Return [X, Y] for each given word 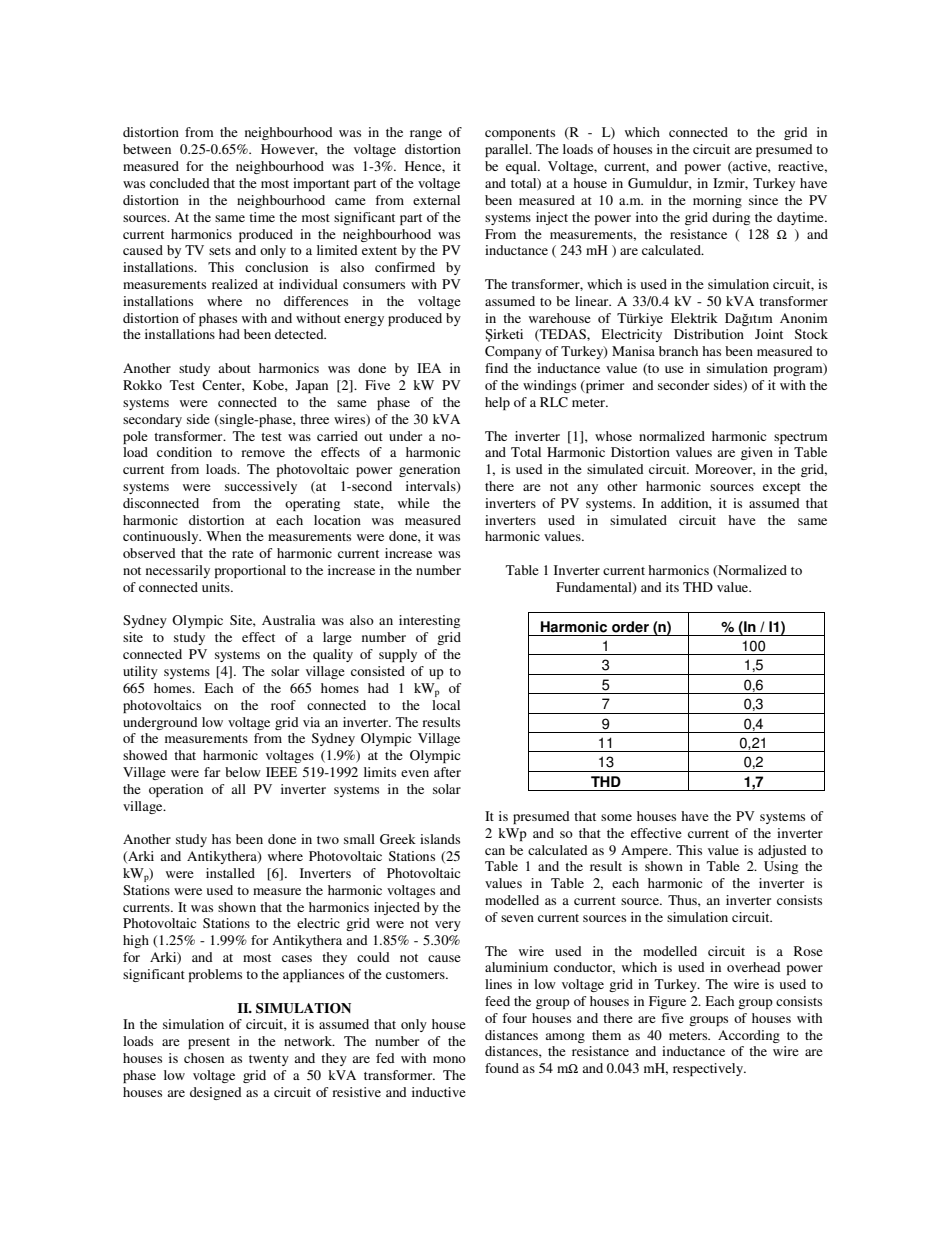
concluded [180, 183]
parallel [508, 150]
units [217, 587]
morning [717, 201]
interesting [429, 621]
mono [449, 1059]
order [630, 627]
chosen [204, 1058]
